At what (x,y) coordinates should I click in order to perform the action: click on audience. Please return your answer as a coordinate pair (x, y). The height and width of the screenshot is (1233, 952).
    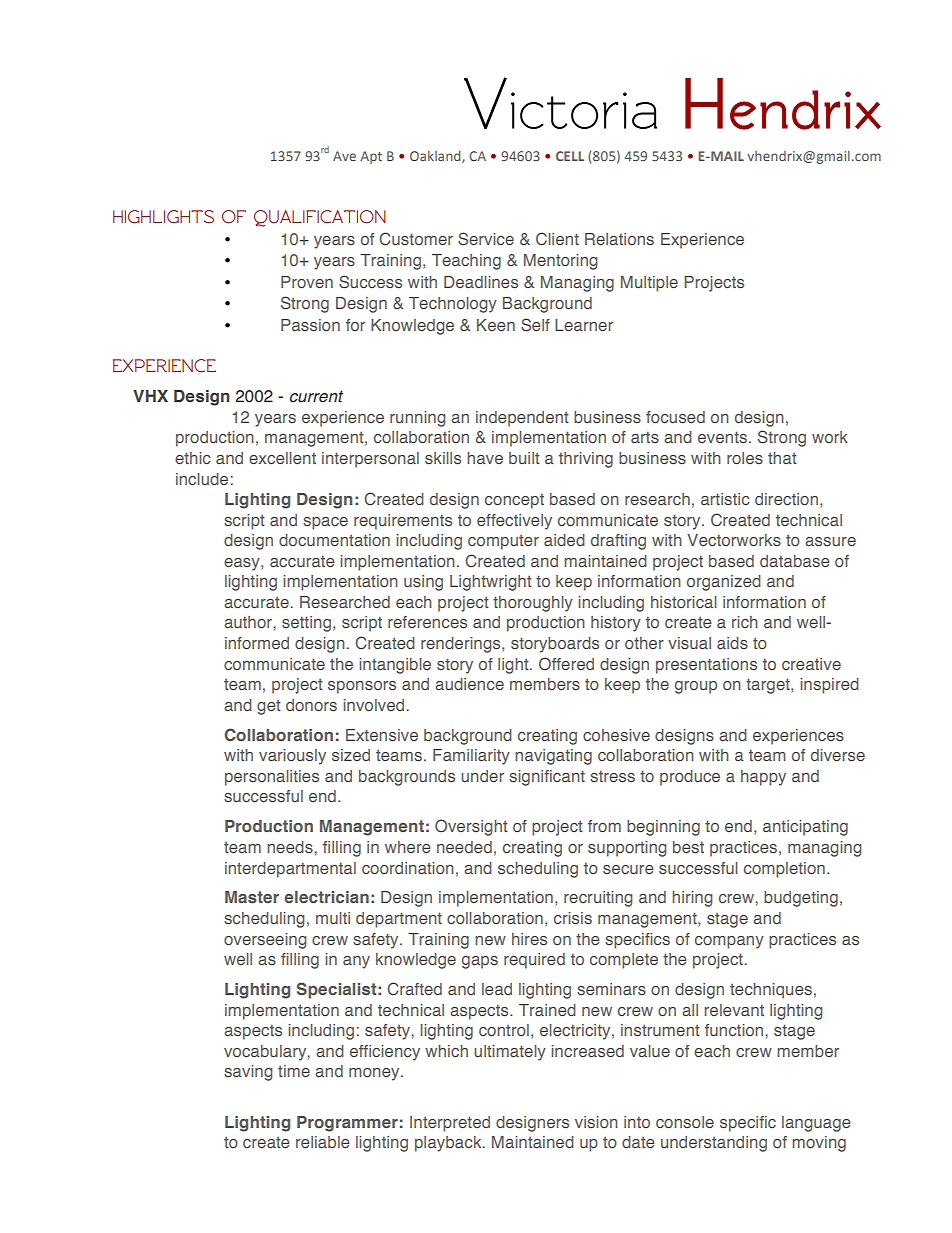
    Looking at the image, I should click on (469, 684).
